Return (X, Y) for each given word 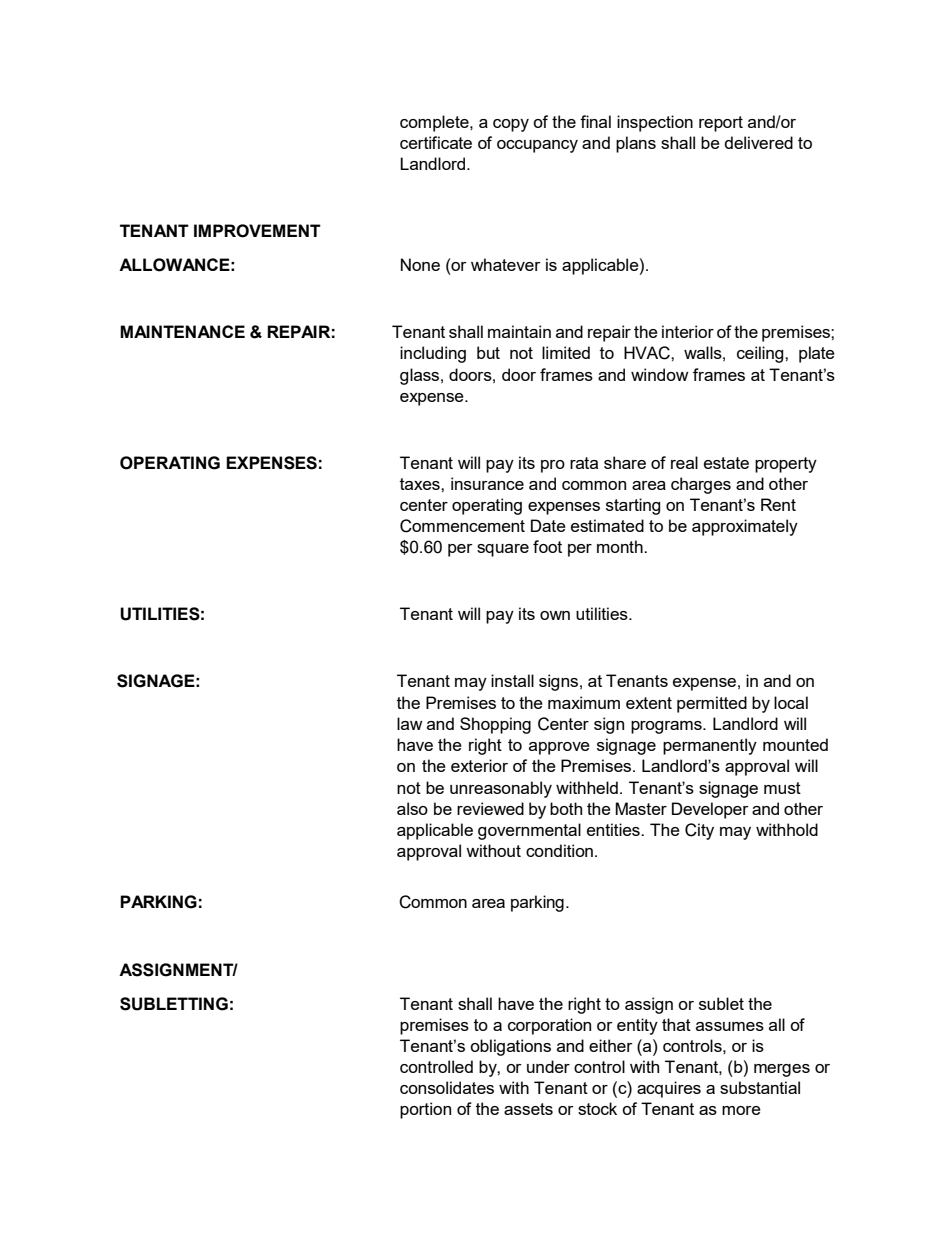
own (555, 615)
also (412, 808)
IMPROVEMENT (257, 231)
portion (425, 1110)
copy (511, 125)
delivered (758, 142)
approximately (745, 527)
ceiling (761, 354)
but (488, 352)
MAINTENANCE (182, 331)
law (410, 723)
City (699, 831)
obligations (510, 1047)
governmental (529, 831)
